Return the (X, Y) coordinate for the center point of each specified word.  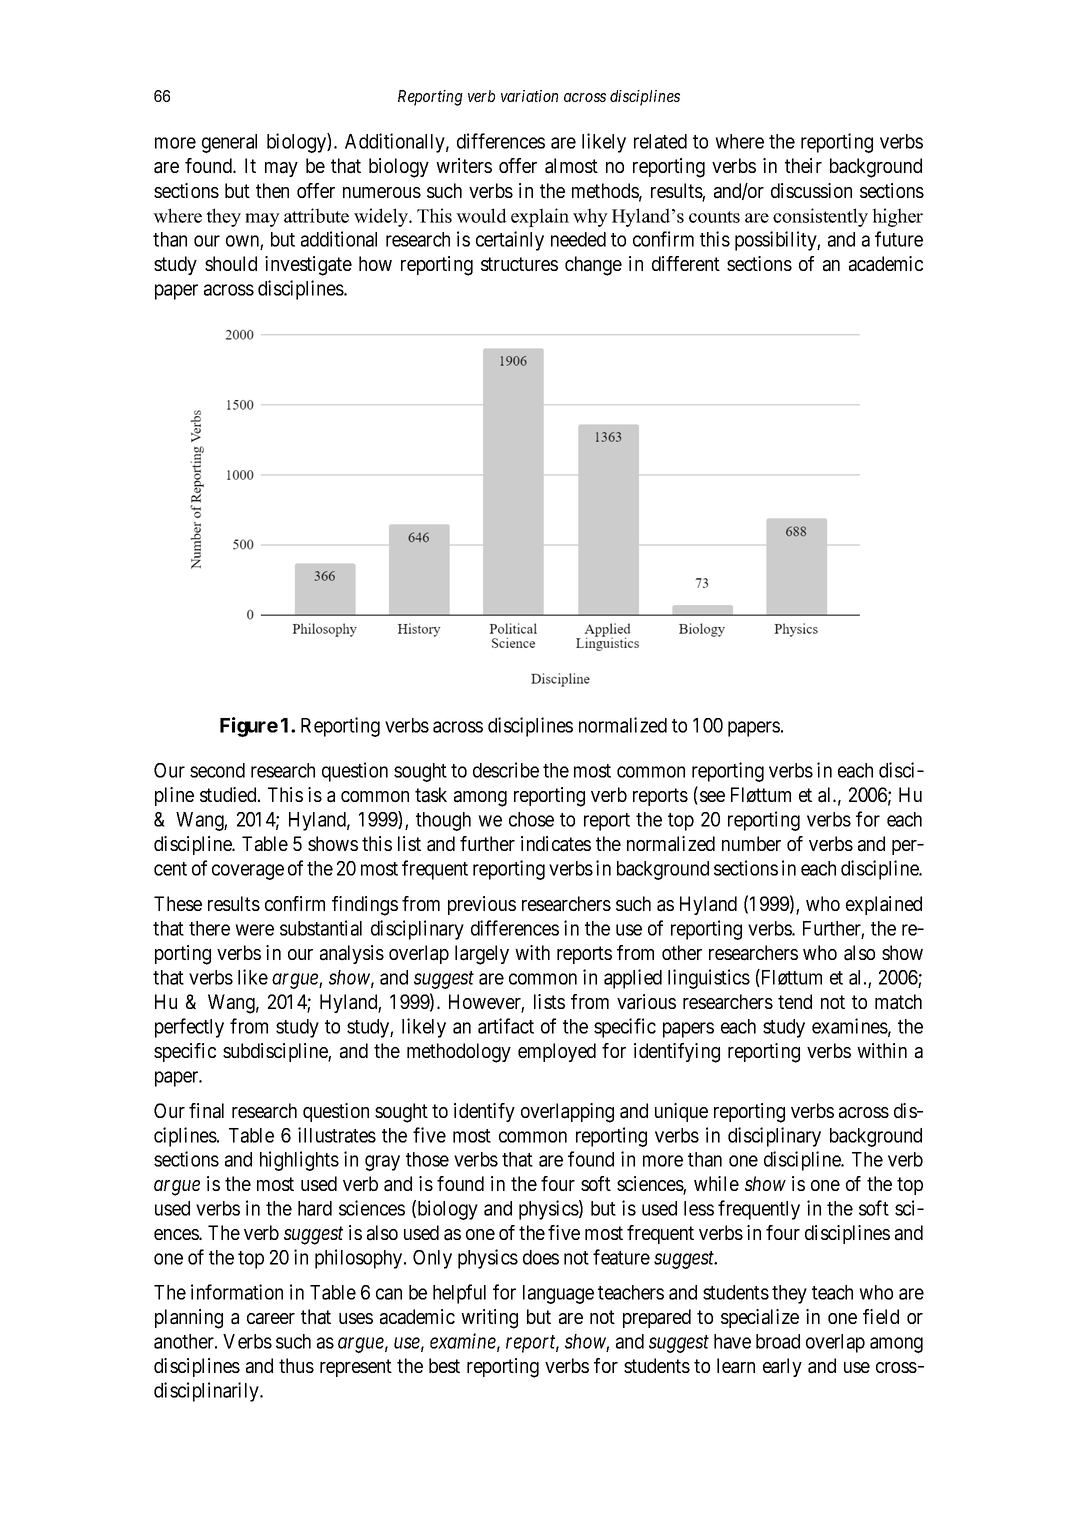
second (217, 770)
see (712, 796)
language (558, 1294)
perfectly (189, 1028)
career (271, 1319)
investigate (308, 266)
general (229, 143)
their (803, 165)
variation (529, 96)
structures (519, 264)
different (686, 263)
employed (557, 1052)
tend (795, 1001)
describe (506, 770)
